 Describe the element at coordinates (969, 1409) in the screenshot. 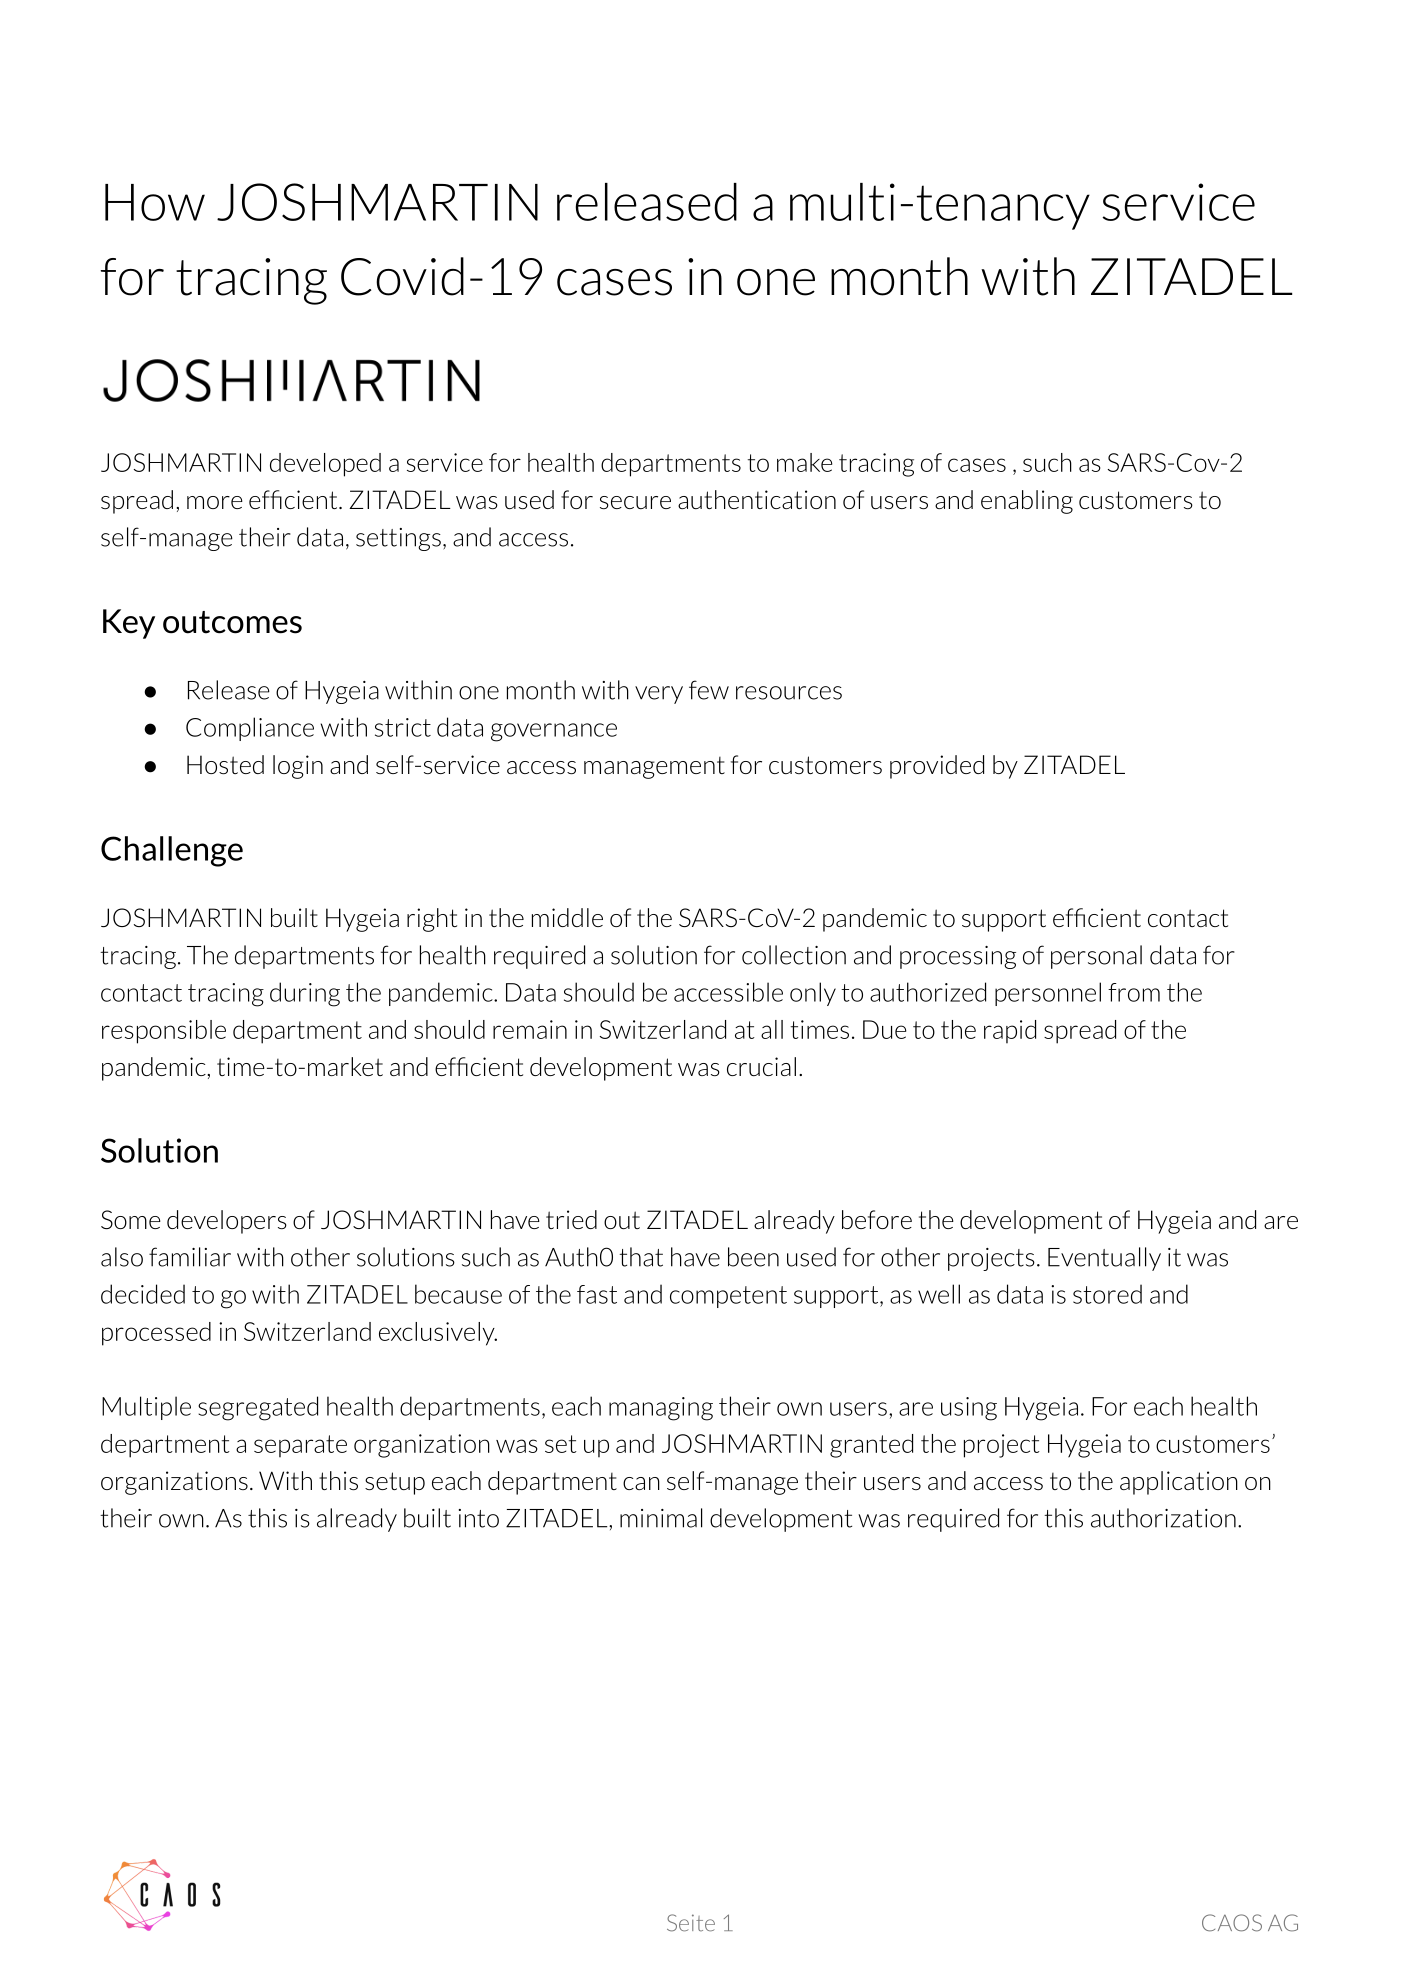

I see `using` at that location.
